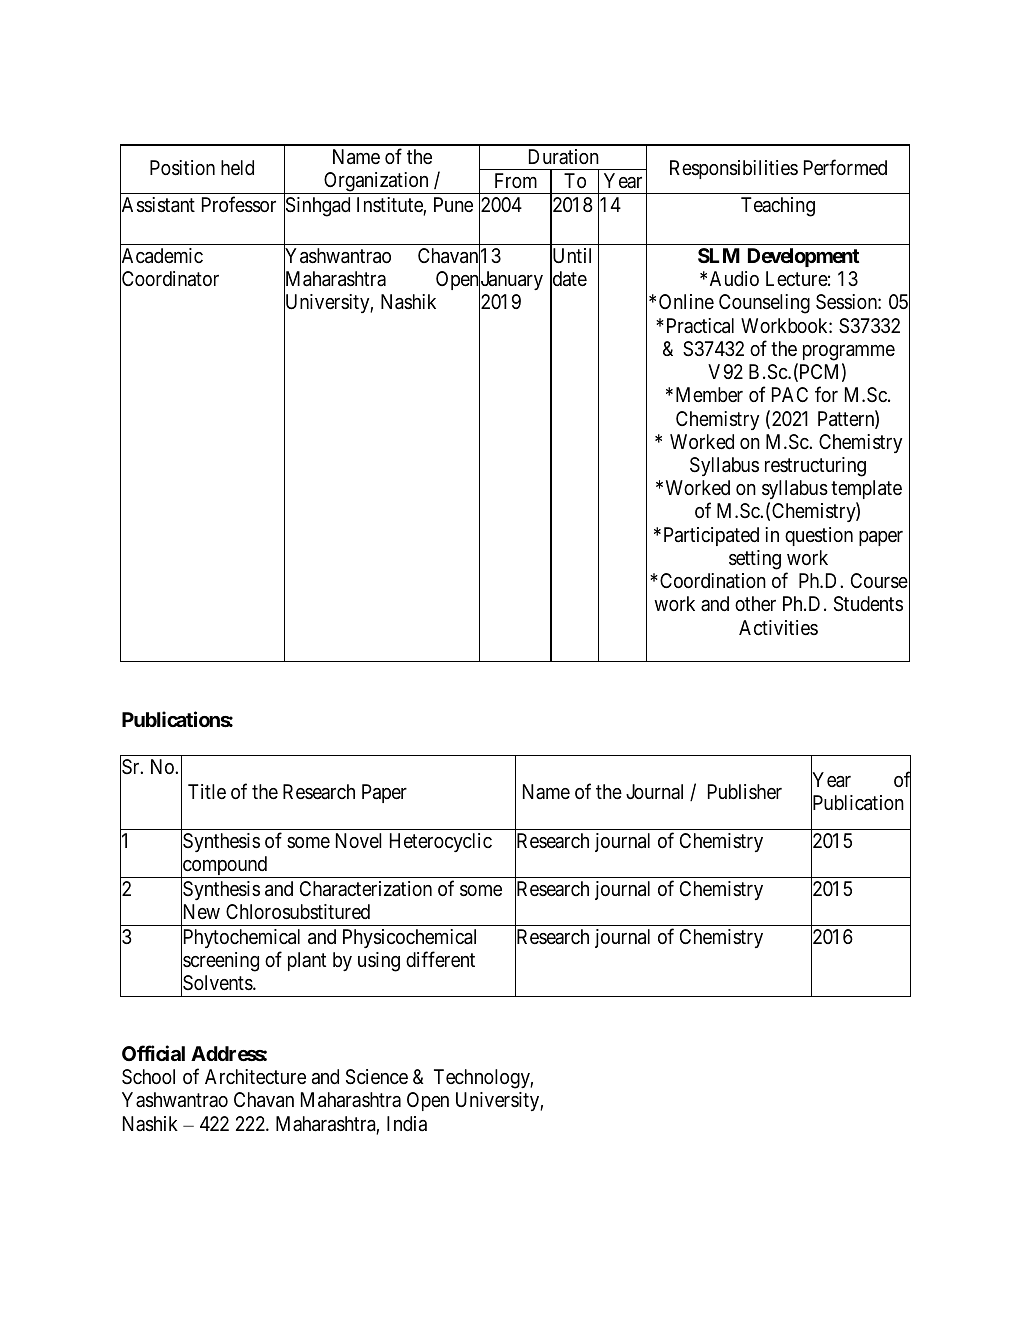  What do you see at coordinates (711, 536) in the document?
I see `Participated` at bounding box center [711, 536].
